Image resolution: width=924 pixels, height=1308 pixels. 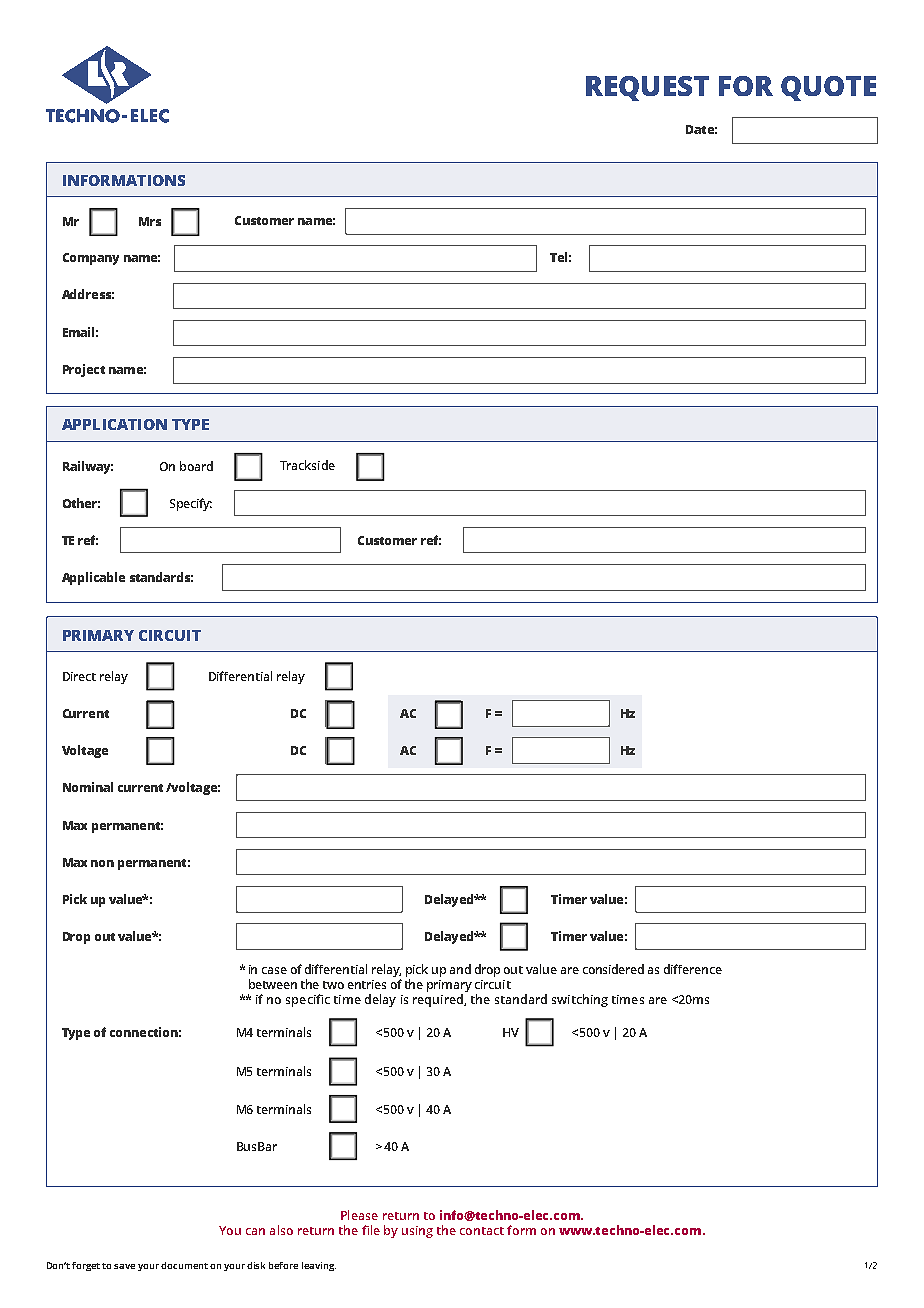 I want to click on using, so click(x=417, y=1232).
